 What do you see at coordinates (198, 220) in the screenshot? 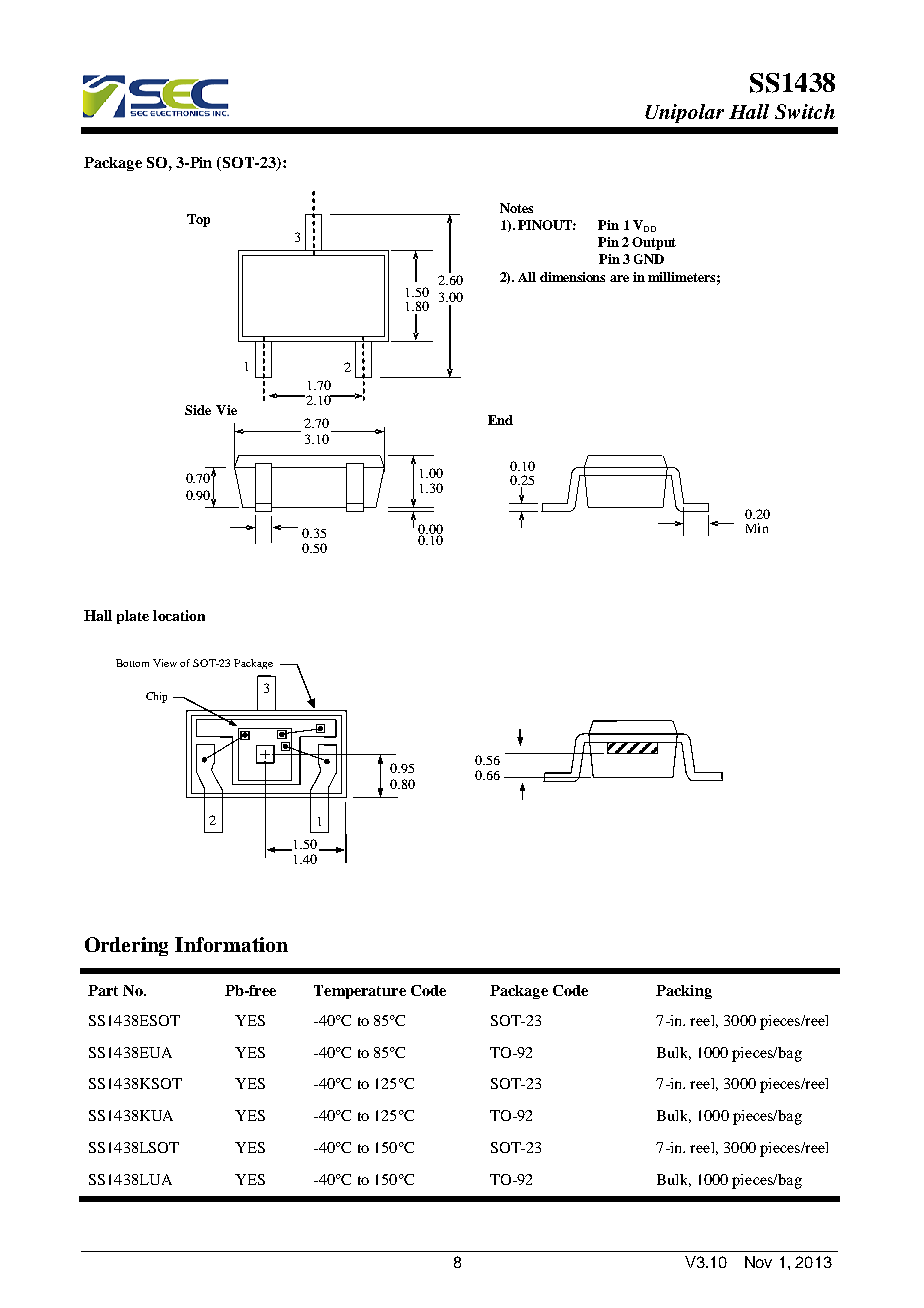
I see `Top` at bounding box center [198, 220].
